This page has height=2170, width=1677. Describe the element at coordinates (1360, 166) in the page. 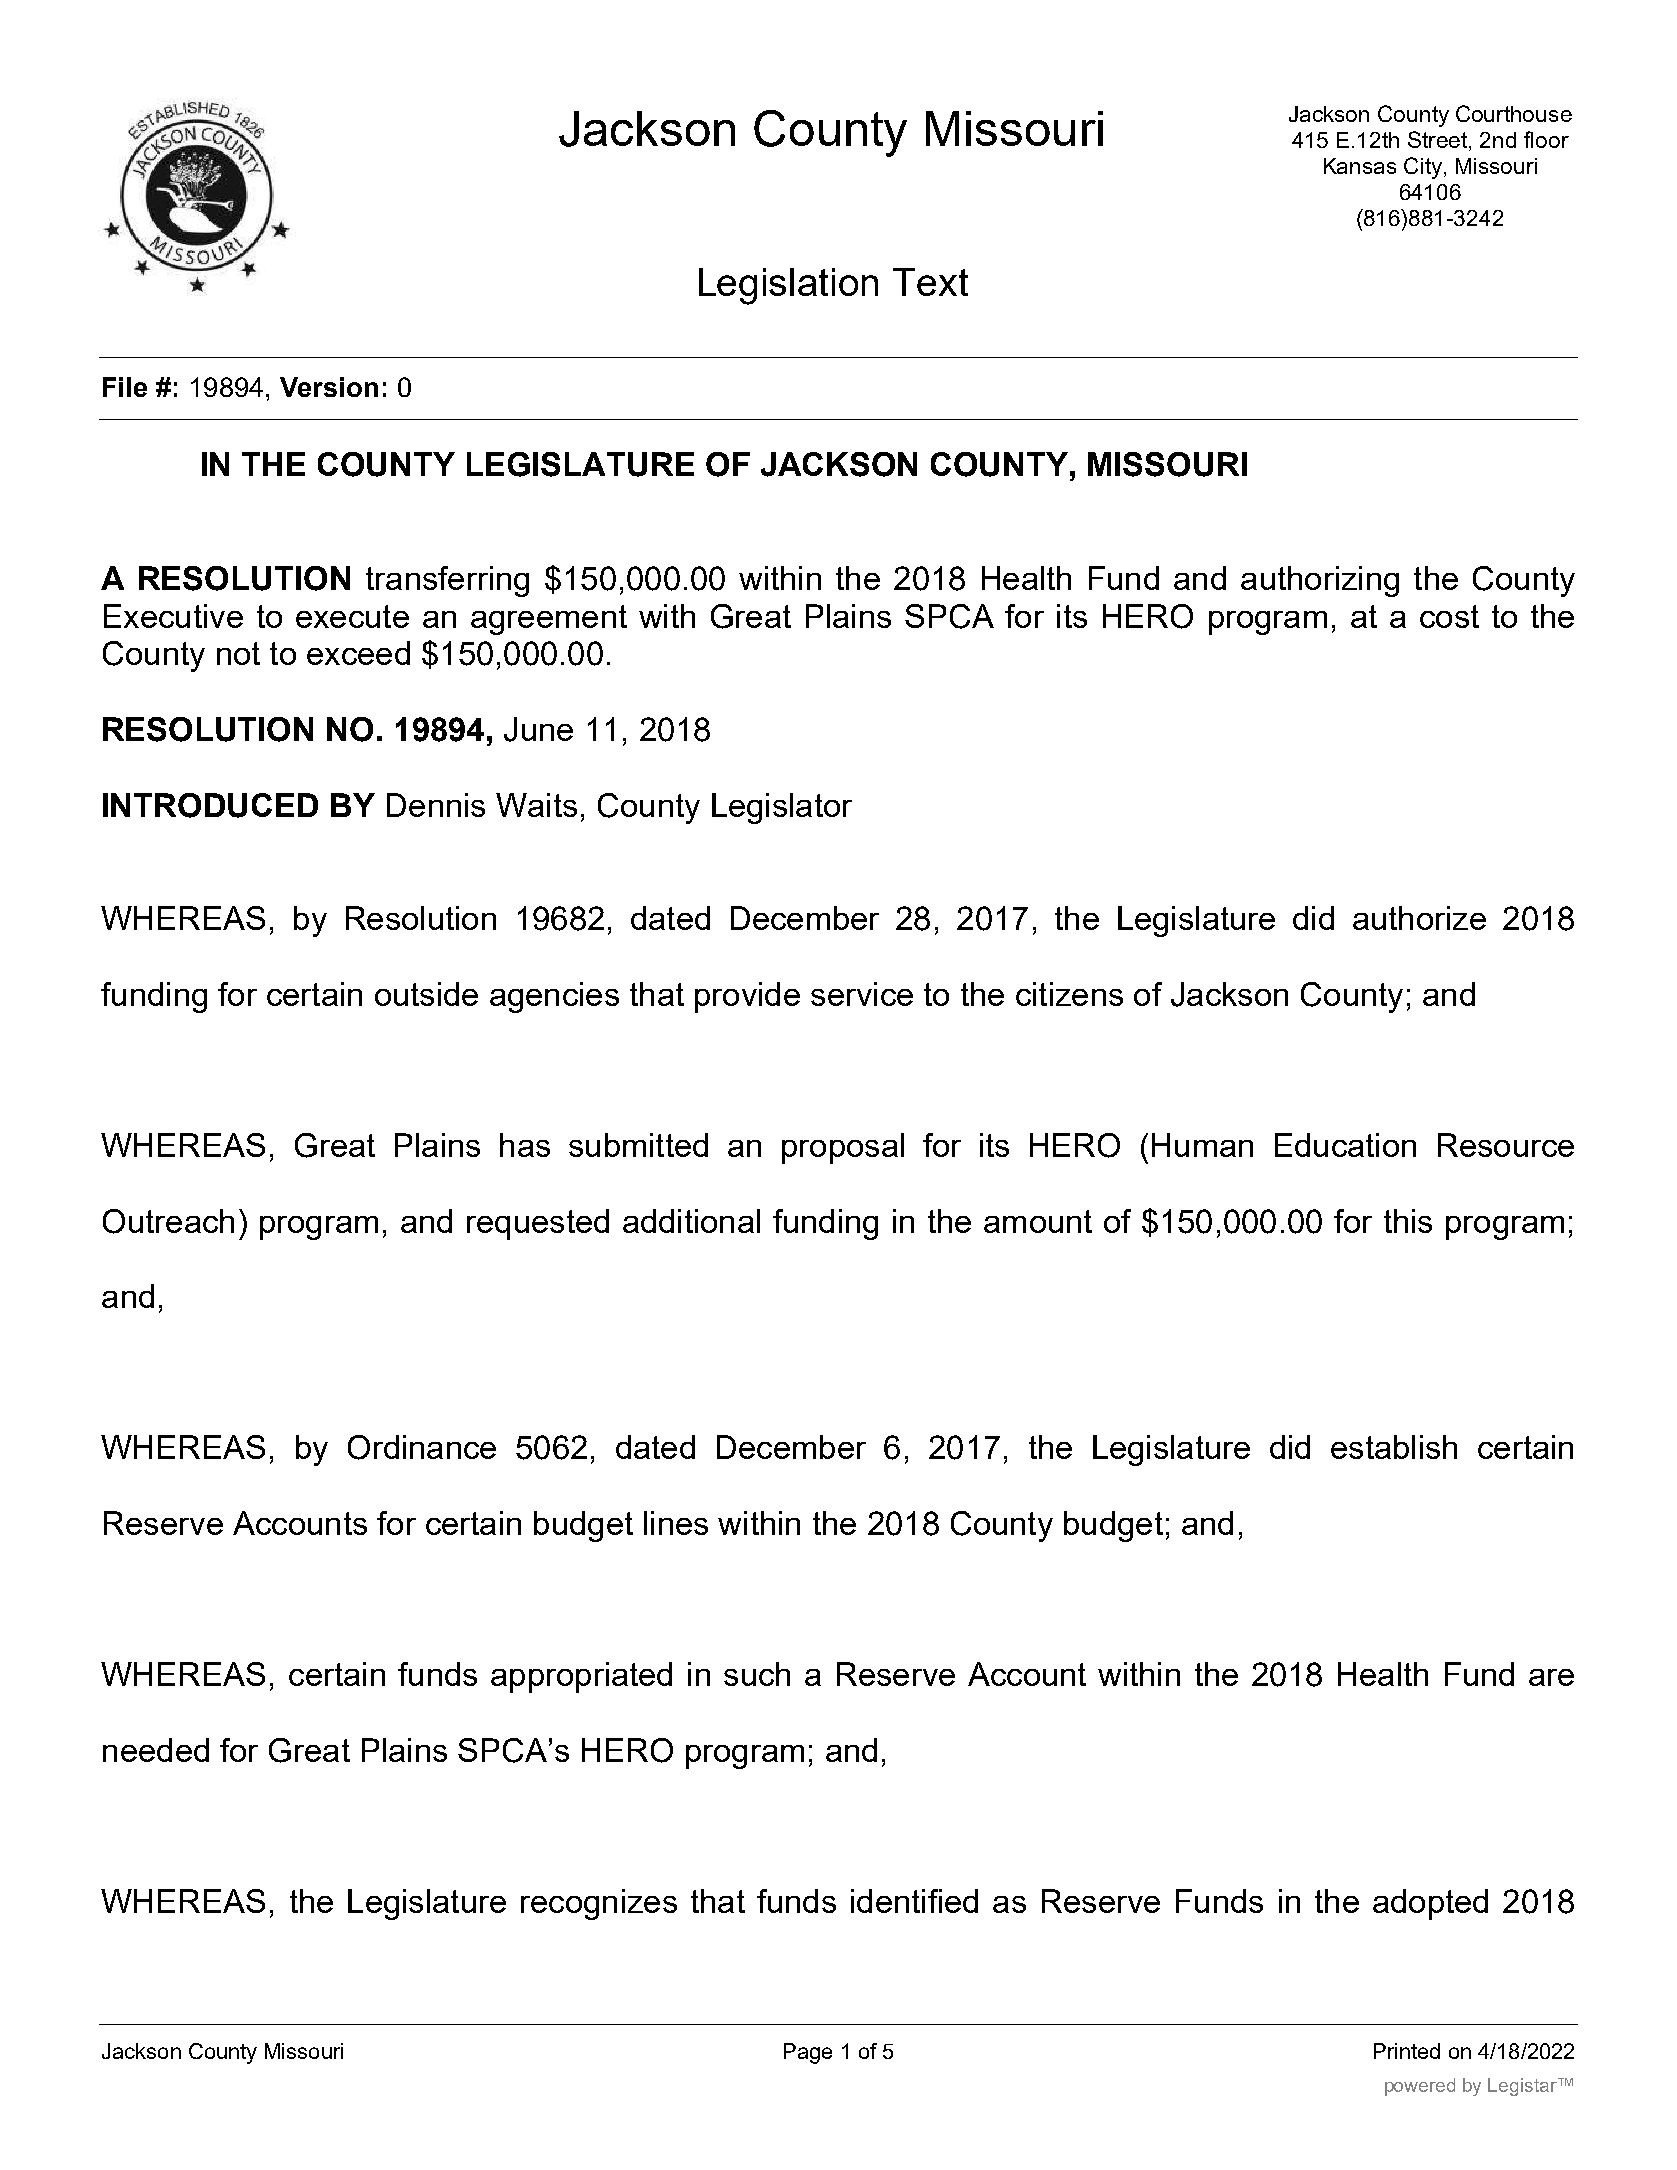

I see `Kansas` at that location.
